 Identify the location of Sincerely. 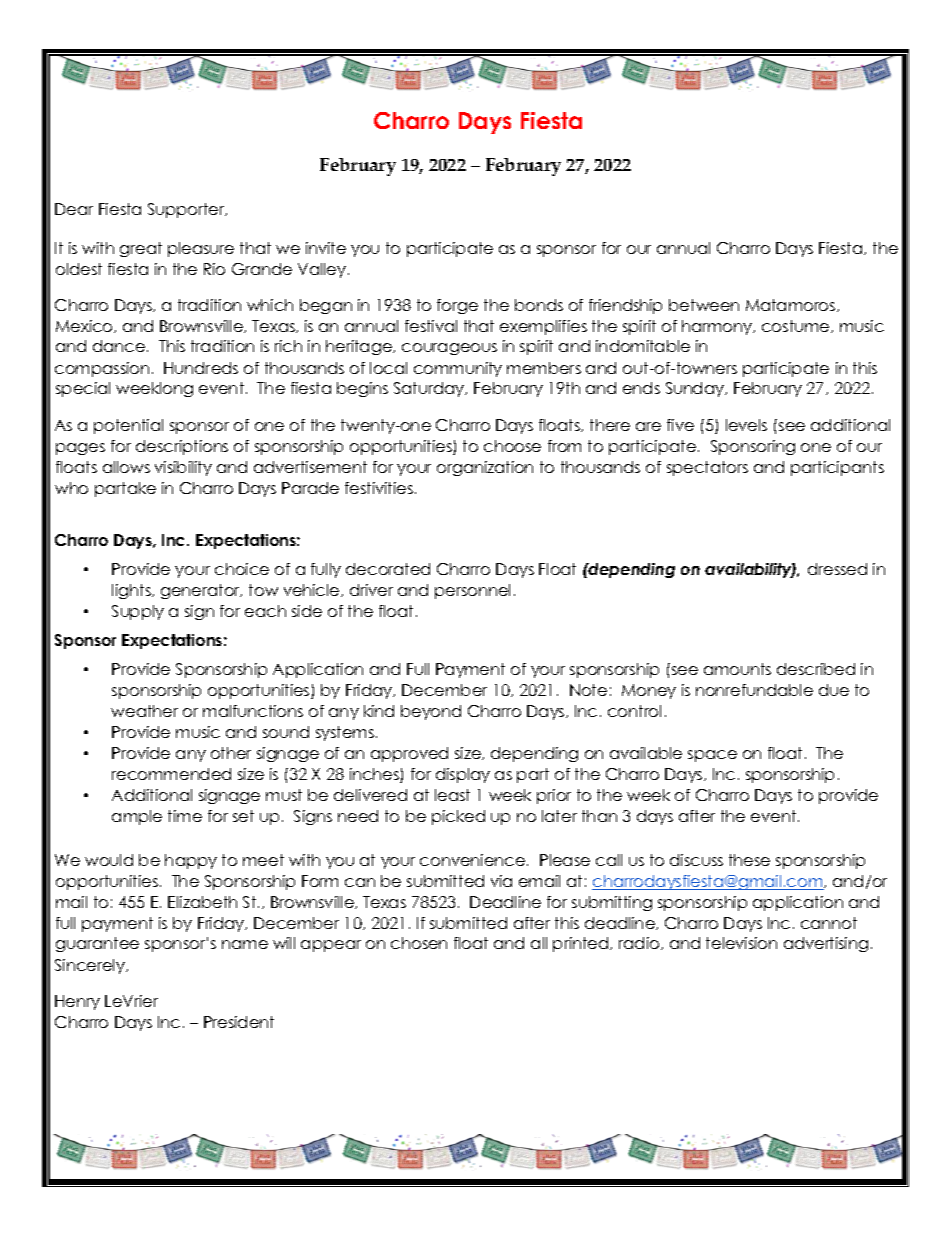
(91, 966).
